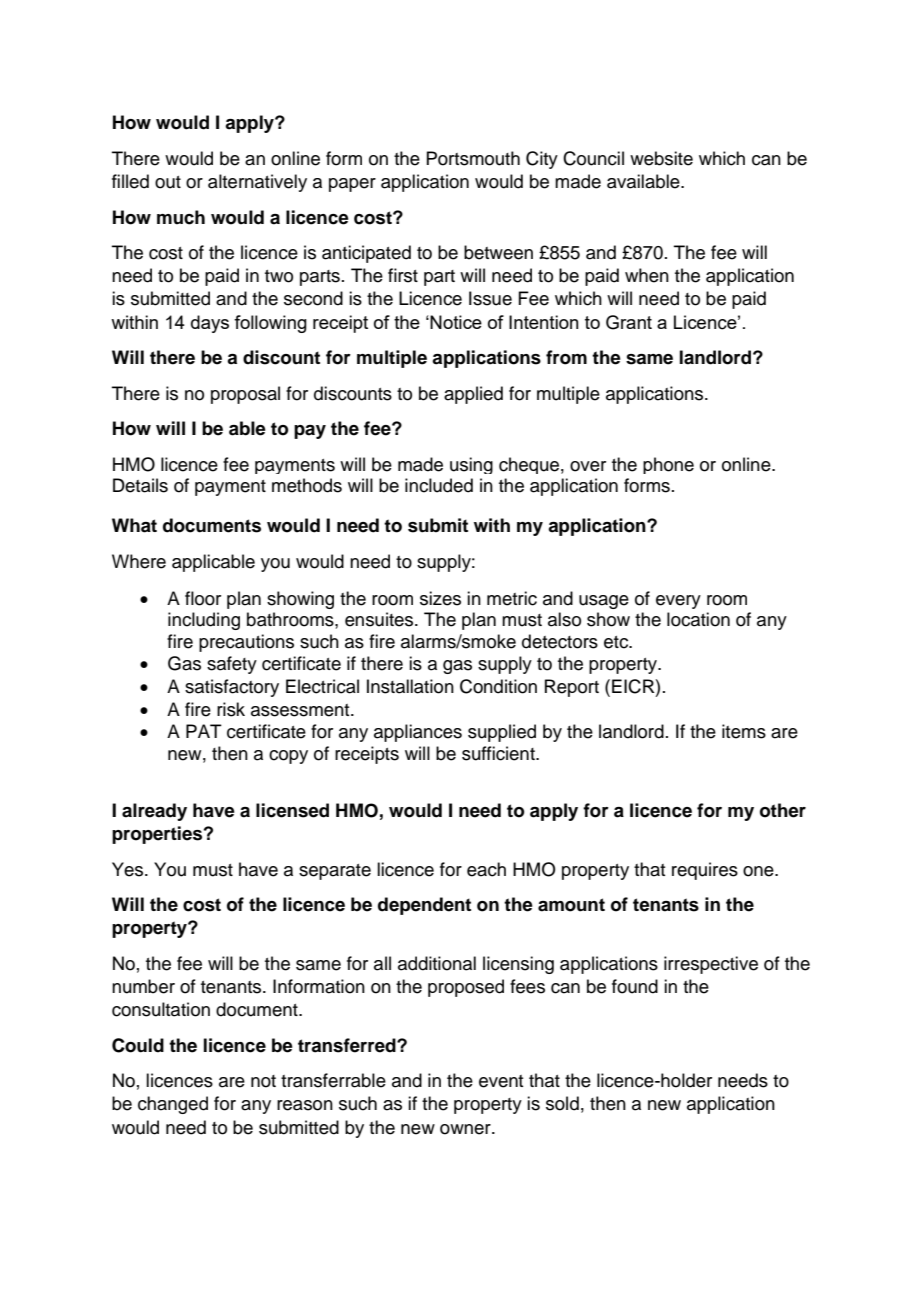  I want to click on owner, so click(466, 1129).
